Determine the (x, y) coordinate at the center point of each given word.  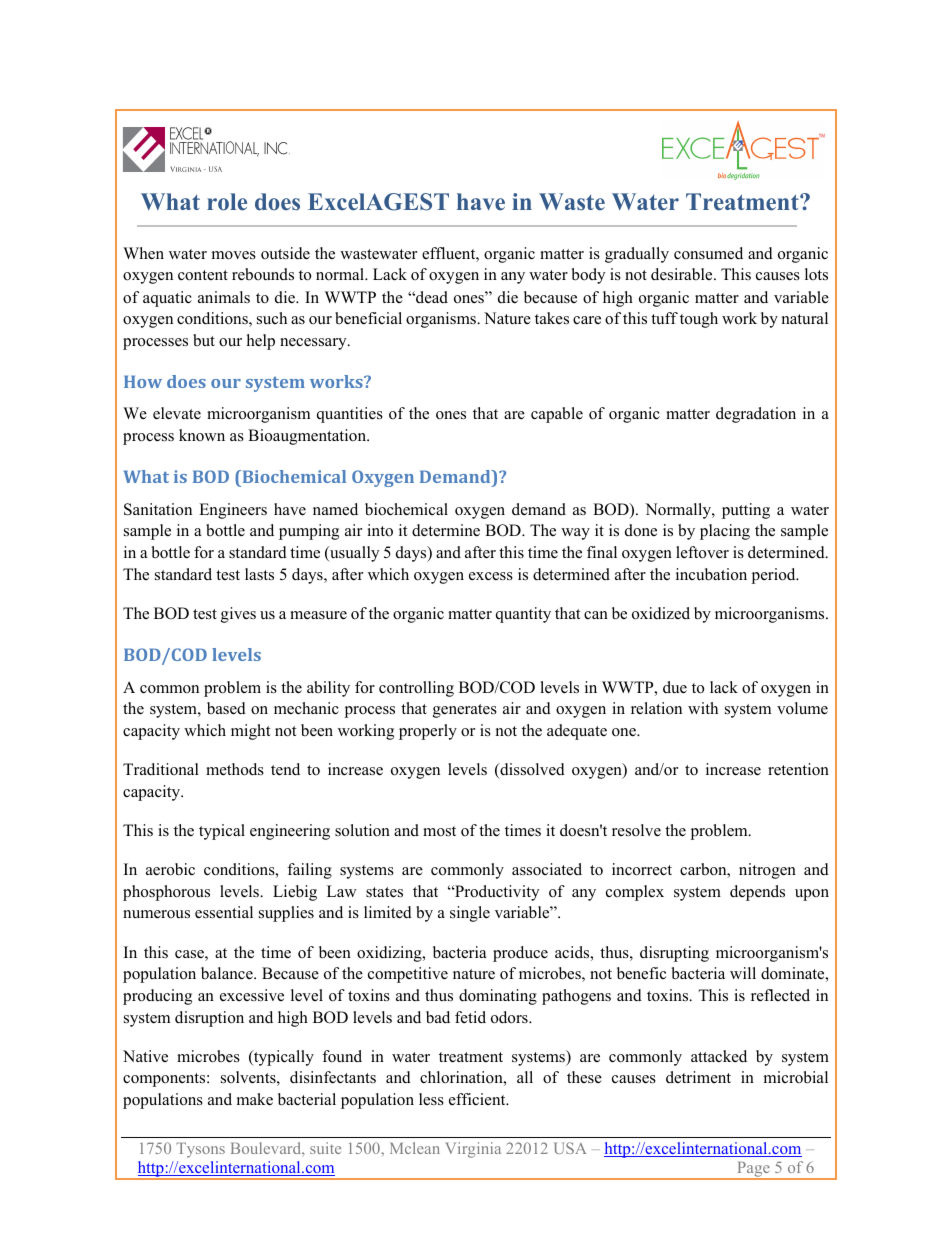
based (226, 708)
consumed (708, 253)
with (703, 708)
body (588, 276)
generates (465, 711)
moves (234, 255)
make (255, 1099)
